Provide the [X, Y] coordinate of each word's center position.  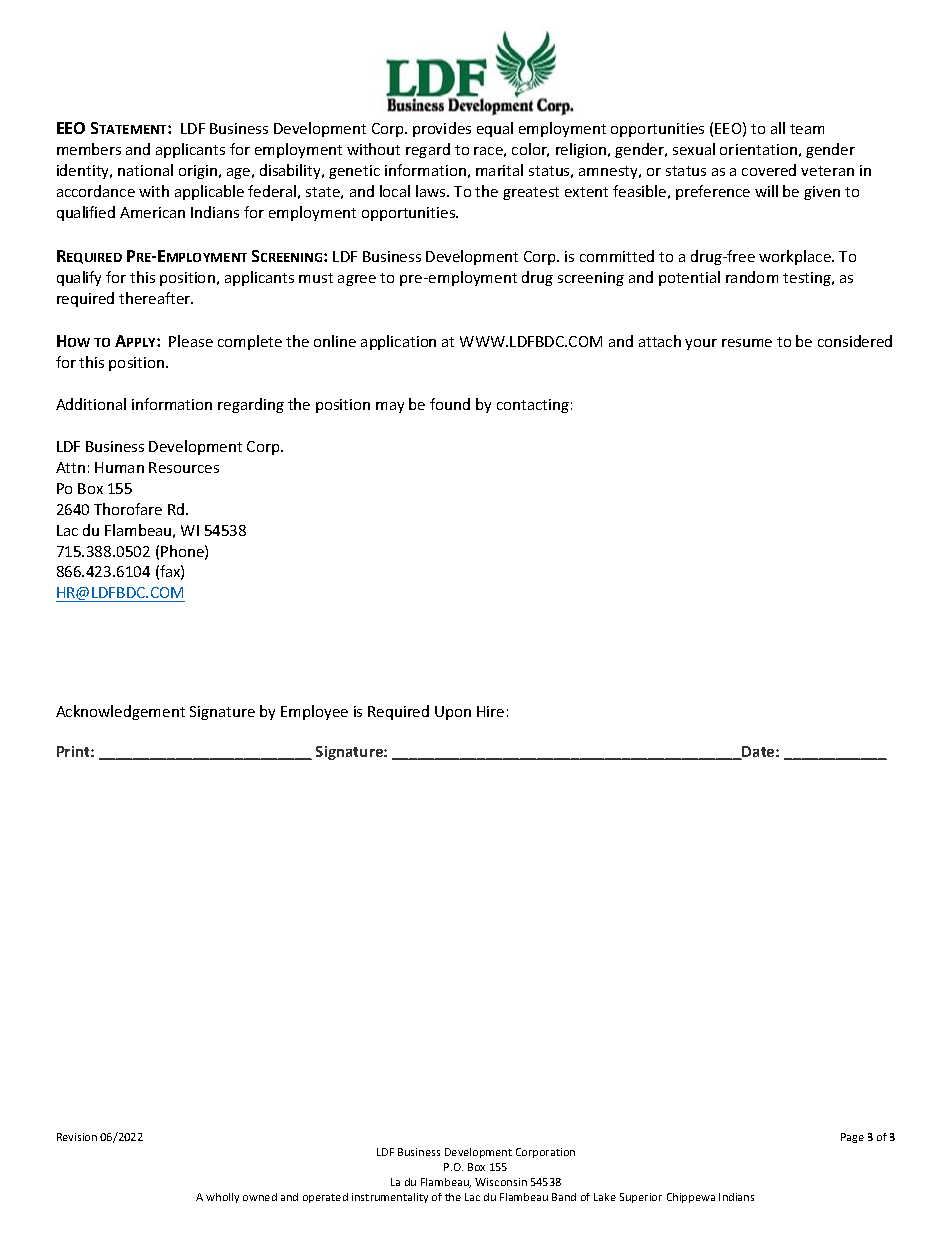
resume [747, 343]
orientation [758, 149]
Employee [314, 712]
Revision [77, 1137]
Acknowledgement [120, 712]
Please [191, 341]
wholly [222, 1198]
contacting [533, 406]
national [145, 170]
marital [499, 170]
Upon [453, 713]
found [450, 404]
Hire [490, 711]
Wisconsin [501, 1182]
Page [852, 1138]
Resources [184, 467]
